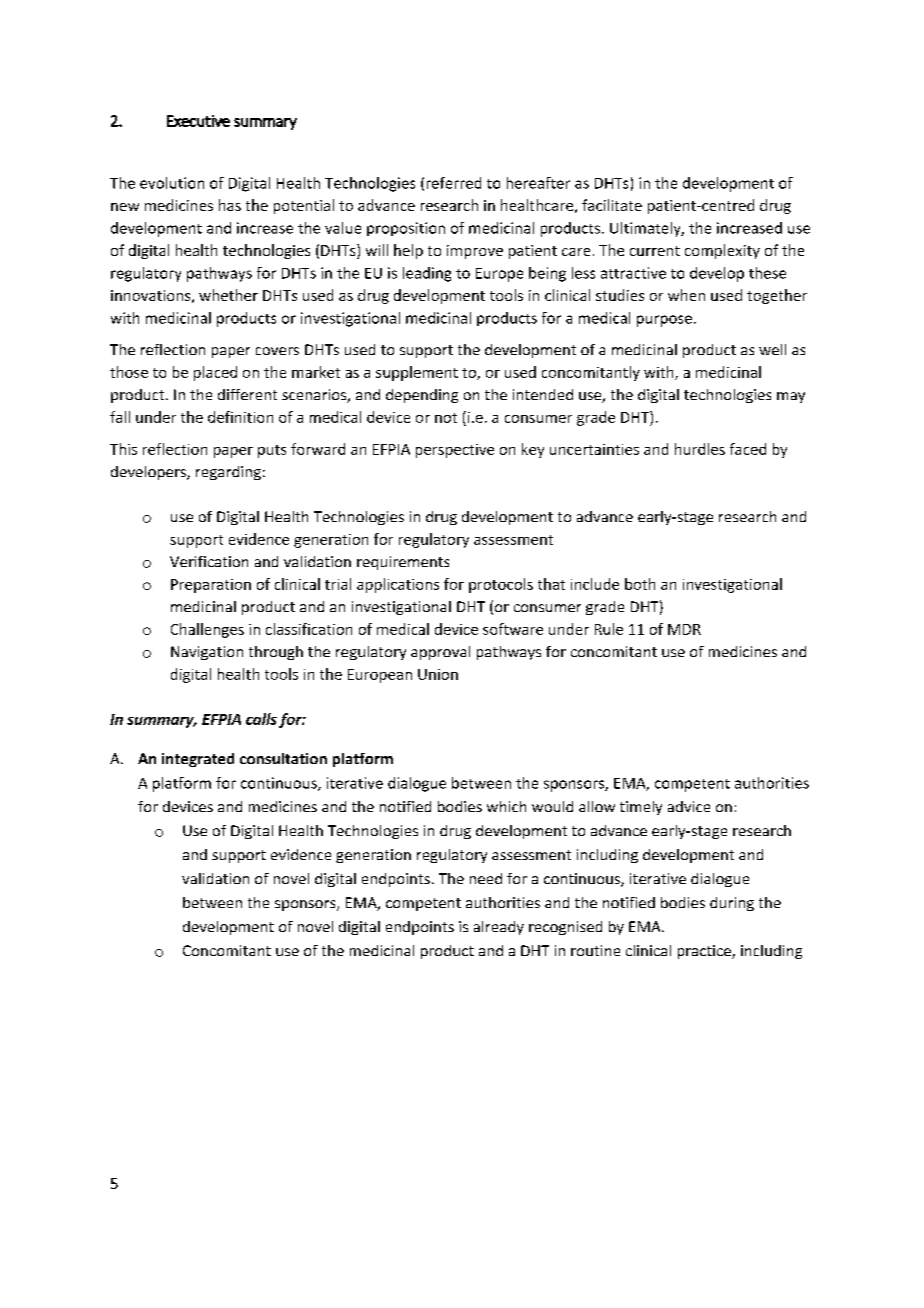 This screenshot has height=1308, width=924. What do you see at coordinates (403, 563) in the screenshot?
I see `requirements` at bounding box center [403, 563].
